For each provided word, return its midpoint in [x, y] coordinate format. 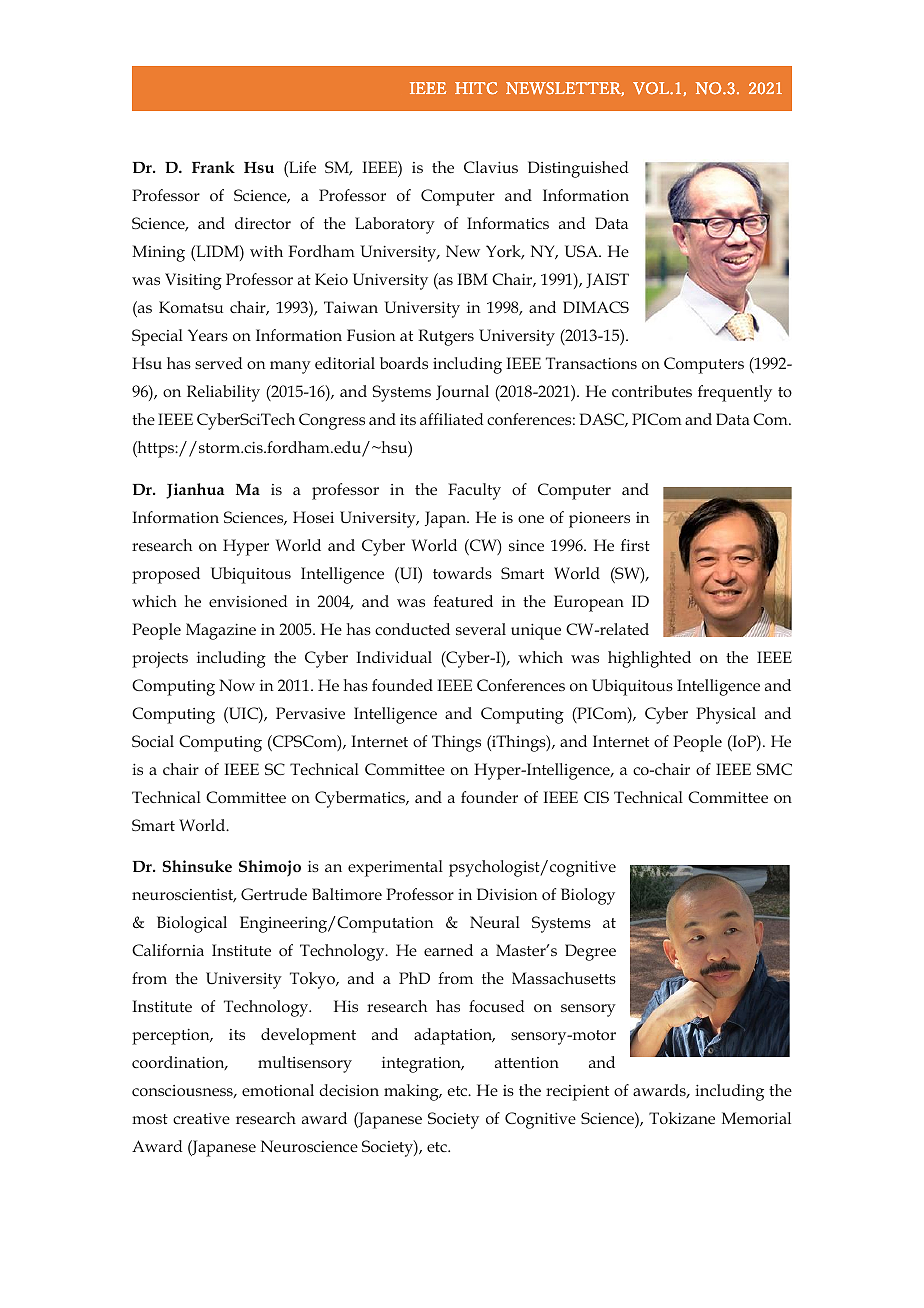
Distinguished [578, 169]
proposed [166, 575]
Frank [213, 167]
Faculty [474, 491]
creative [201, 1118]
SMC [774, 769]
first [635, 545]
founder [489, 797]
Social [153, 741]
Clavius [491, 167]
